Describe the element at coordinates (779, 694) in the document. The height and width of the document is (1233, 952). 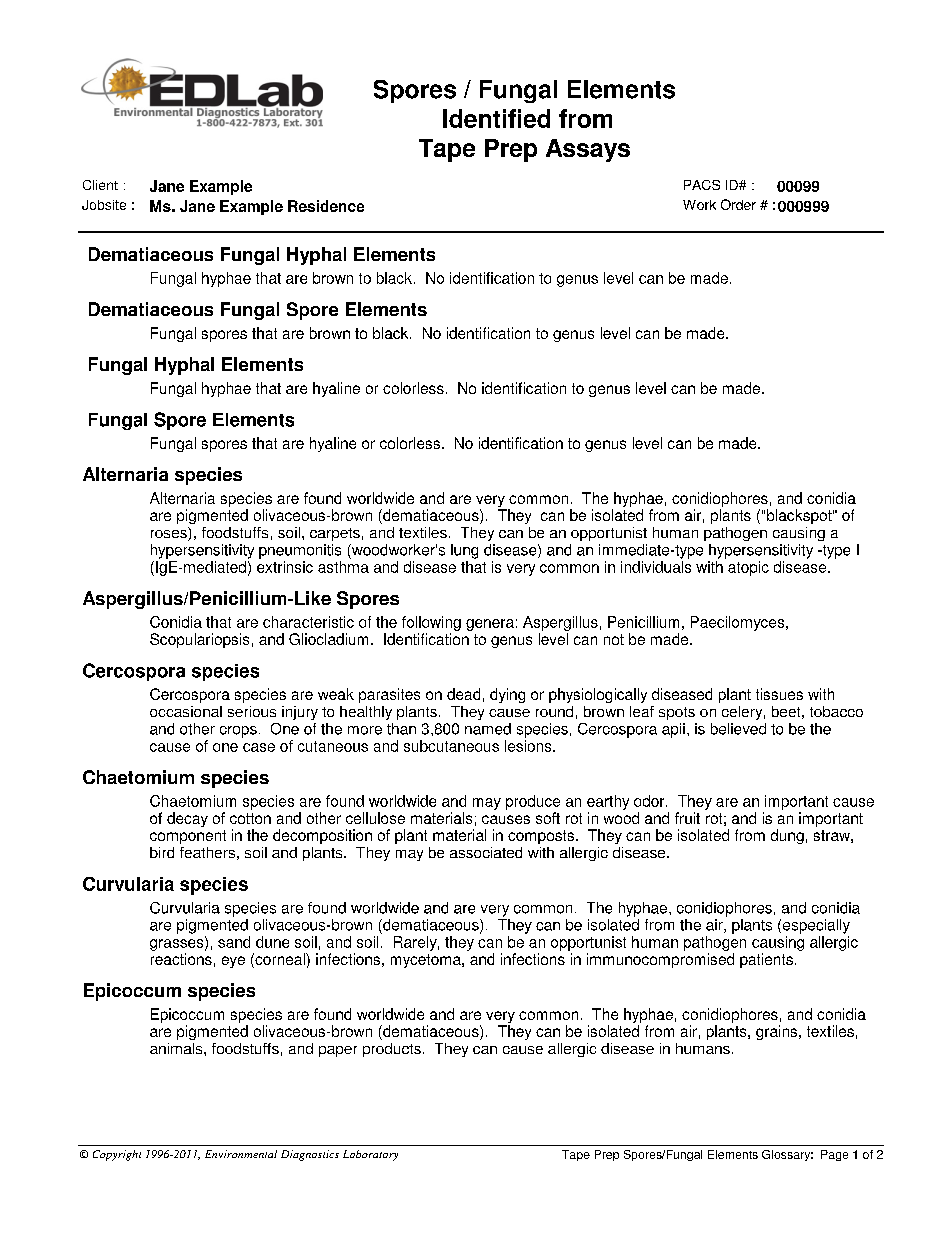
I see `tissues` at that location.
